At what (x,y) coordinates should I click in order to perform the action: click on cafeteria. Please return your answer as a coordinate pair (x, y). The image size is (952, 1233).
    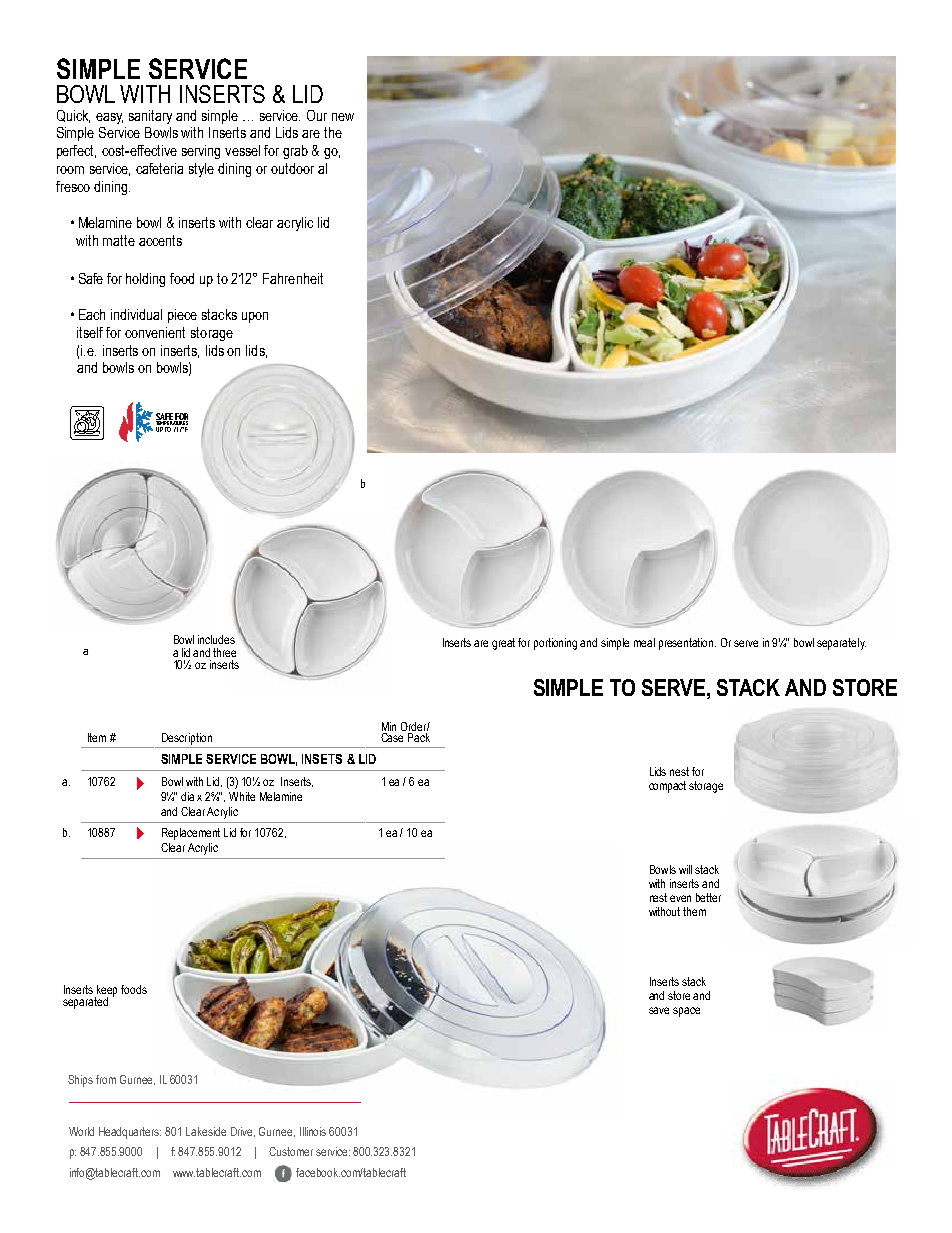
    Looking at the image, I should click on (159, 168).
